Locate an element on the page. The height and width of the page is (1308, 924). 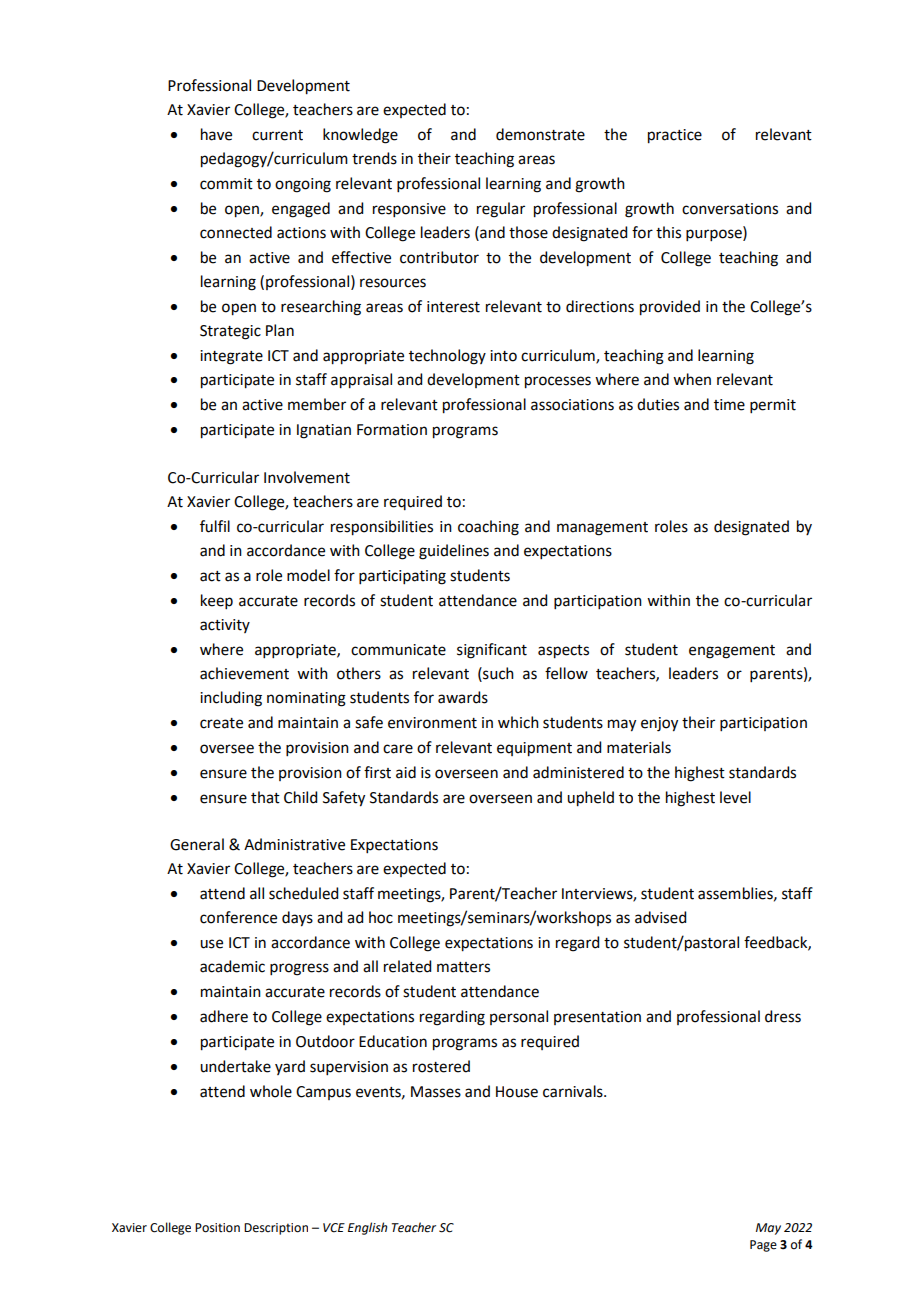
such is located at coordinates (497, 673).
